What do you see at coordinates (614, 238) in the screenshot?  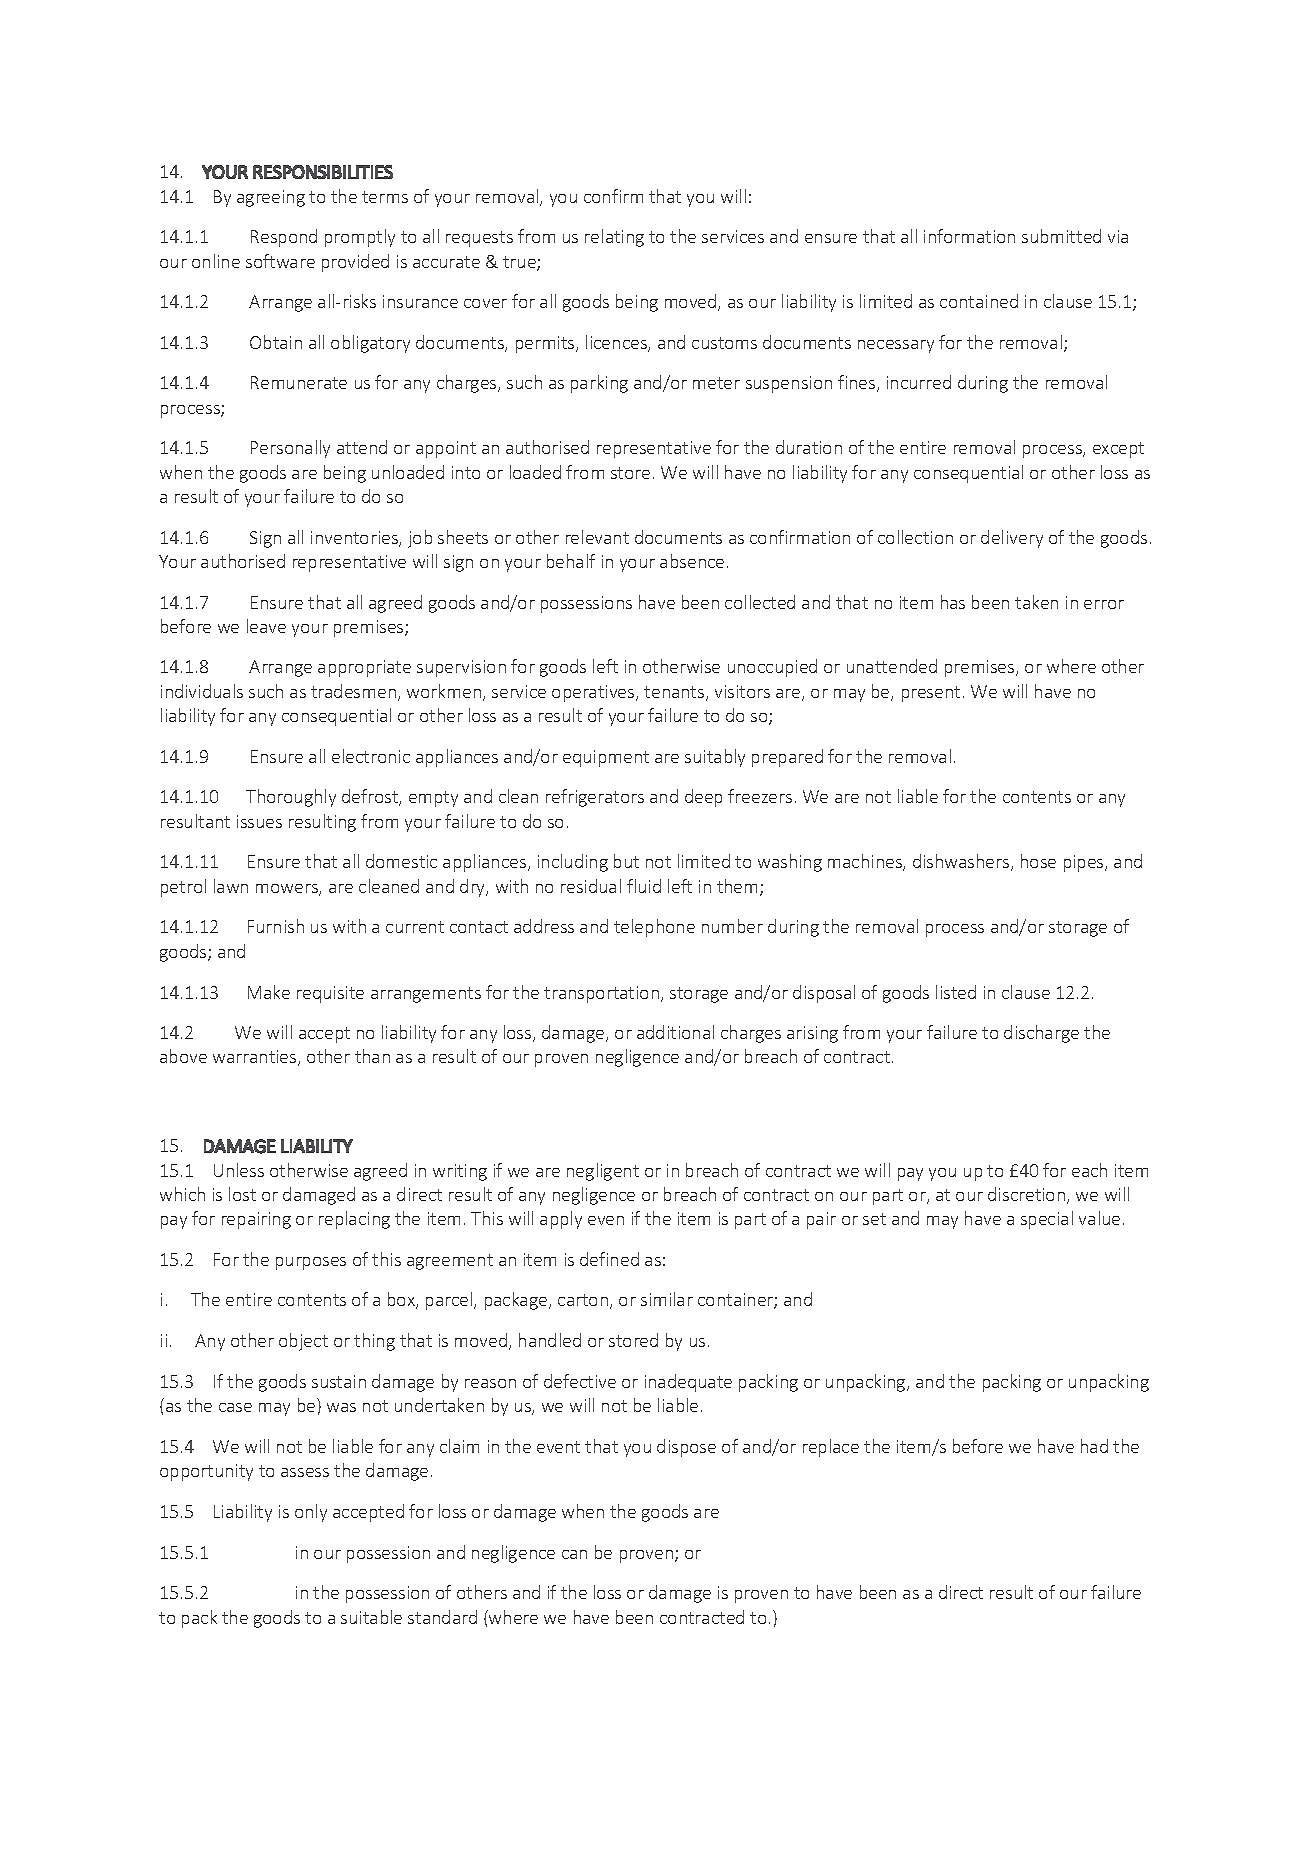 I see `relating` at bounding box center [614, 238].
